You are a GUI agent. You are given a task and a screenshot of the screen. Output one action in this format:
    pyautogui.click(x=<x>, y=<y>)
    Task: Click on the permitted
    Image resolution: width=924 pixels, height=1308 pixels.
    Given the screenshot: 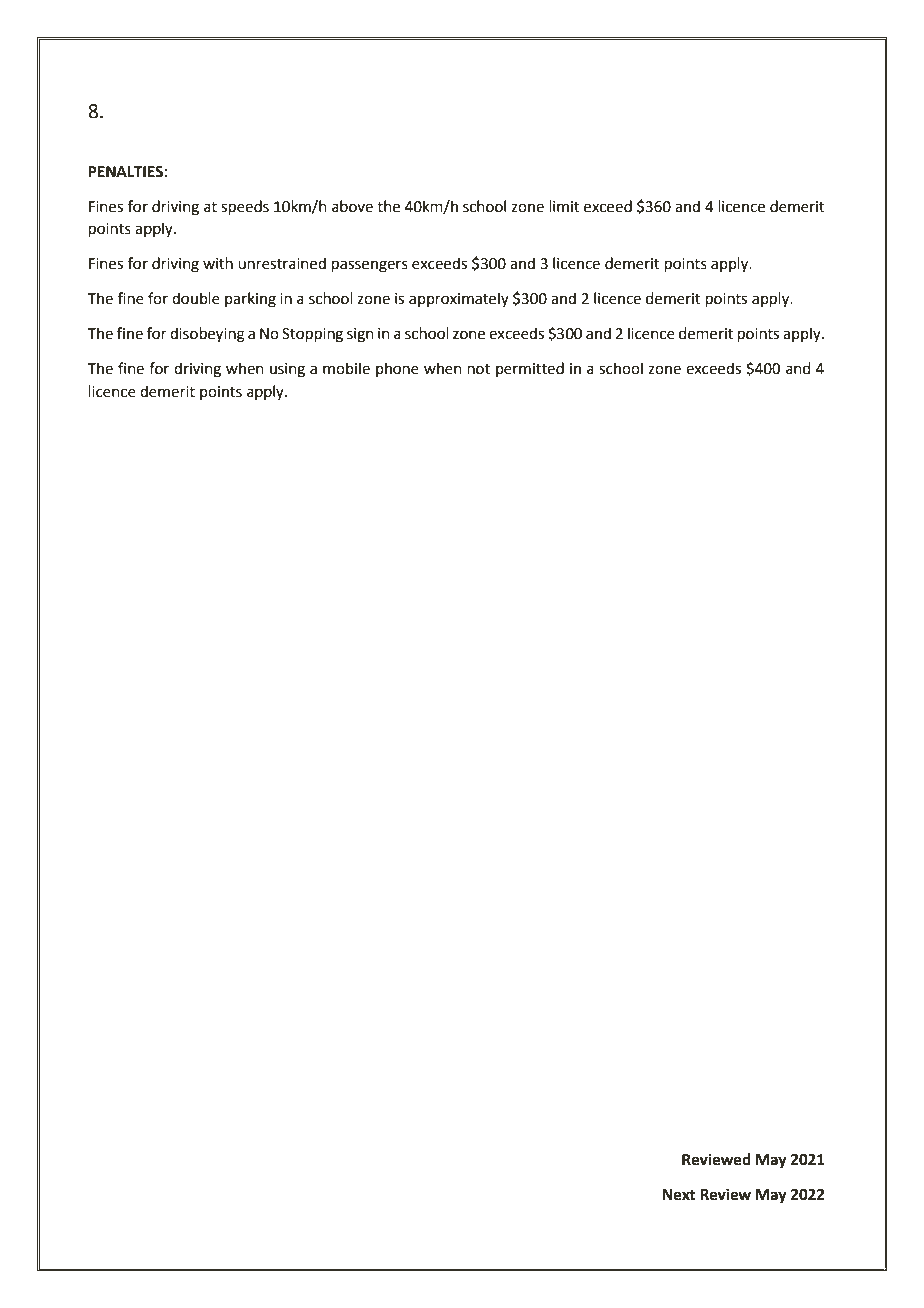 What is the action you would take?
    pyautogui.click(x=530, y=369)
